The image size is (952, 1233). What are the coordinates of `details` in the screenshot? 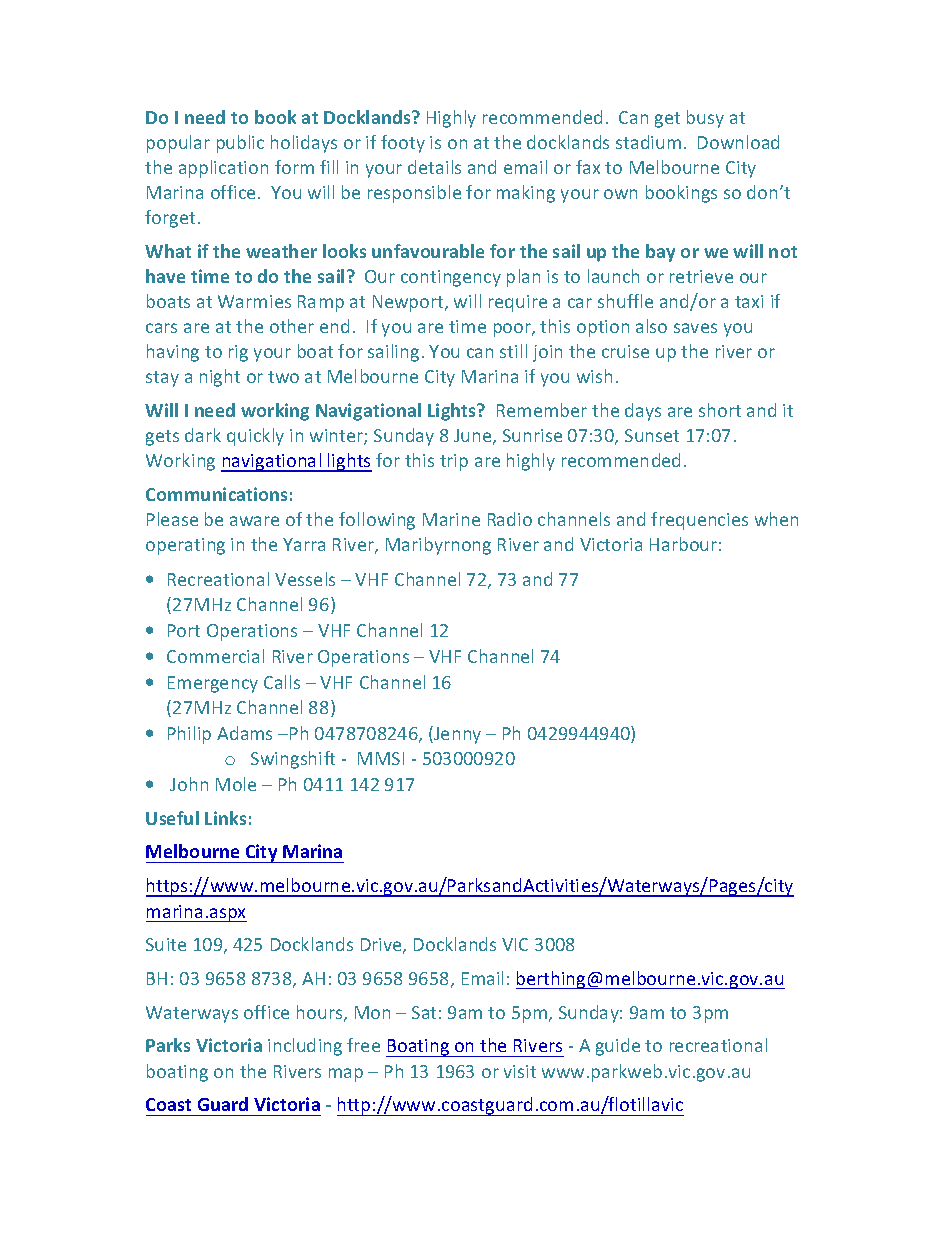 It's located at (434, 167).
